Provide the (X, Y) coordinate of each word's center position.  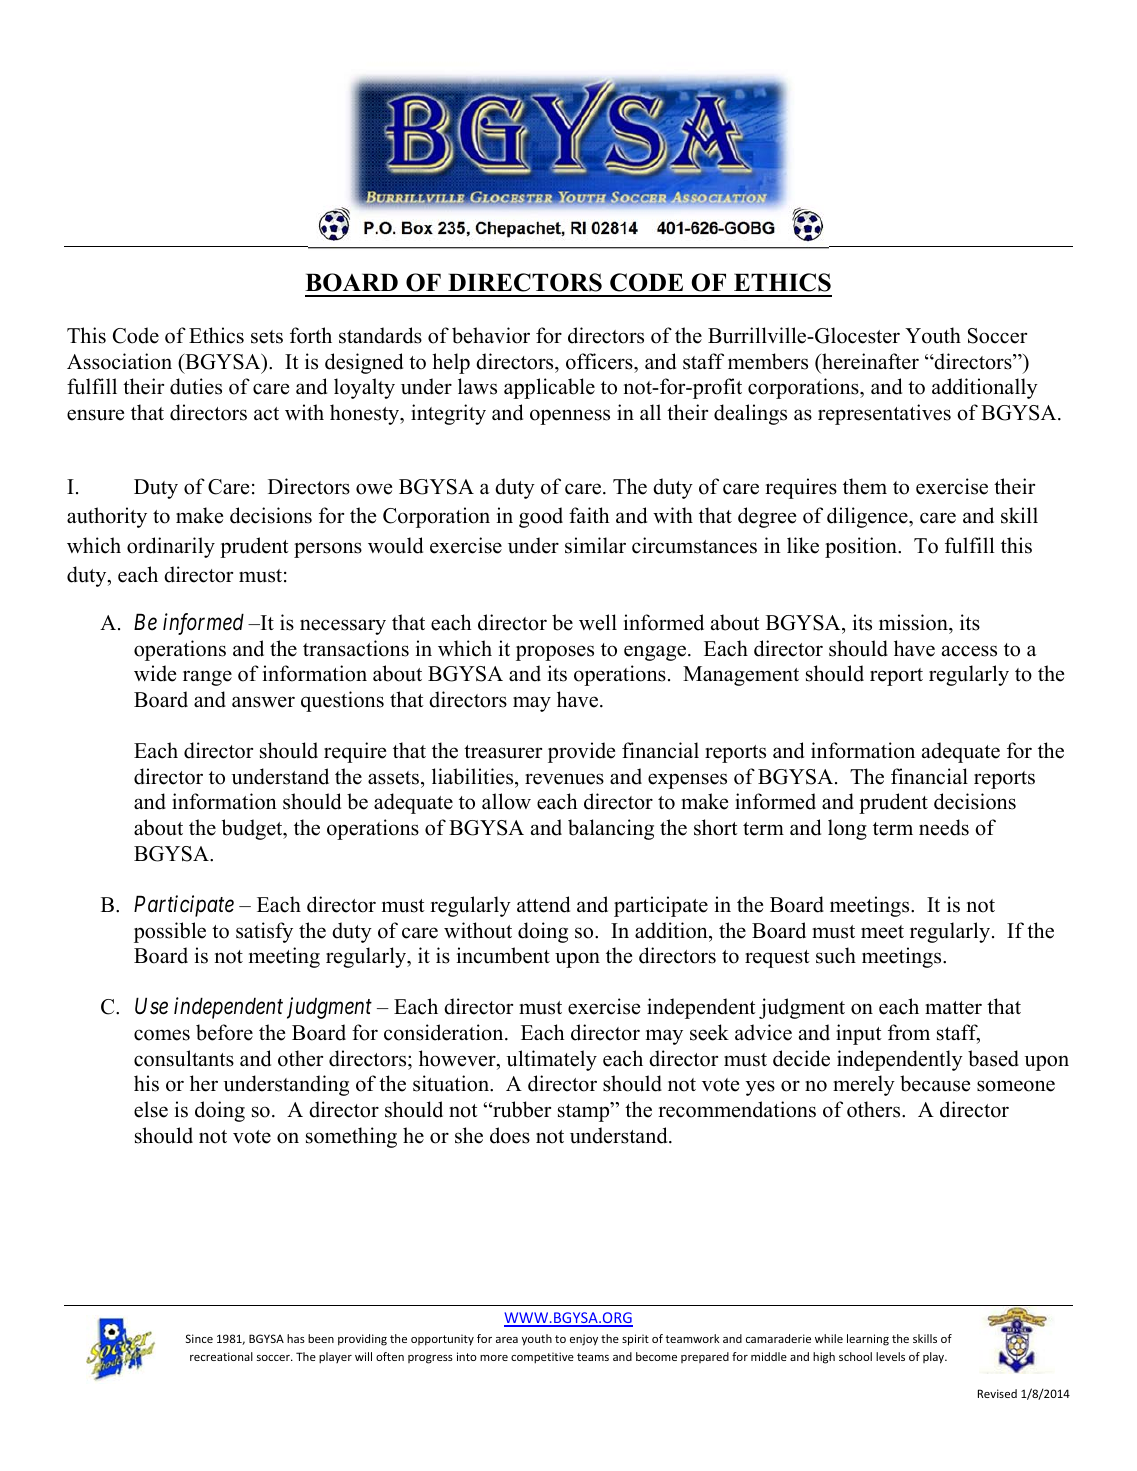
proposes (555, 653)
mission (914, 622)
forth (311, 335)
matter (953, 1008)
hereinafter (869, 361)
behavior (491, 335)
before (224, 1032)
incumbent (503, 955)
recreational (221, 1356)
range (207, 678)
